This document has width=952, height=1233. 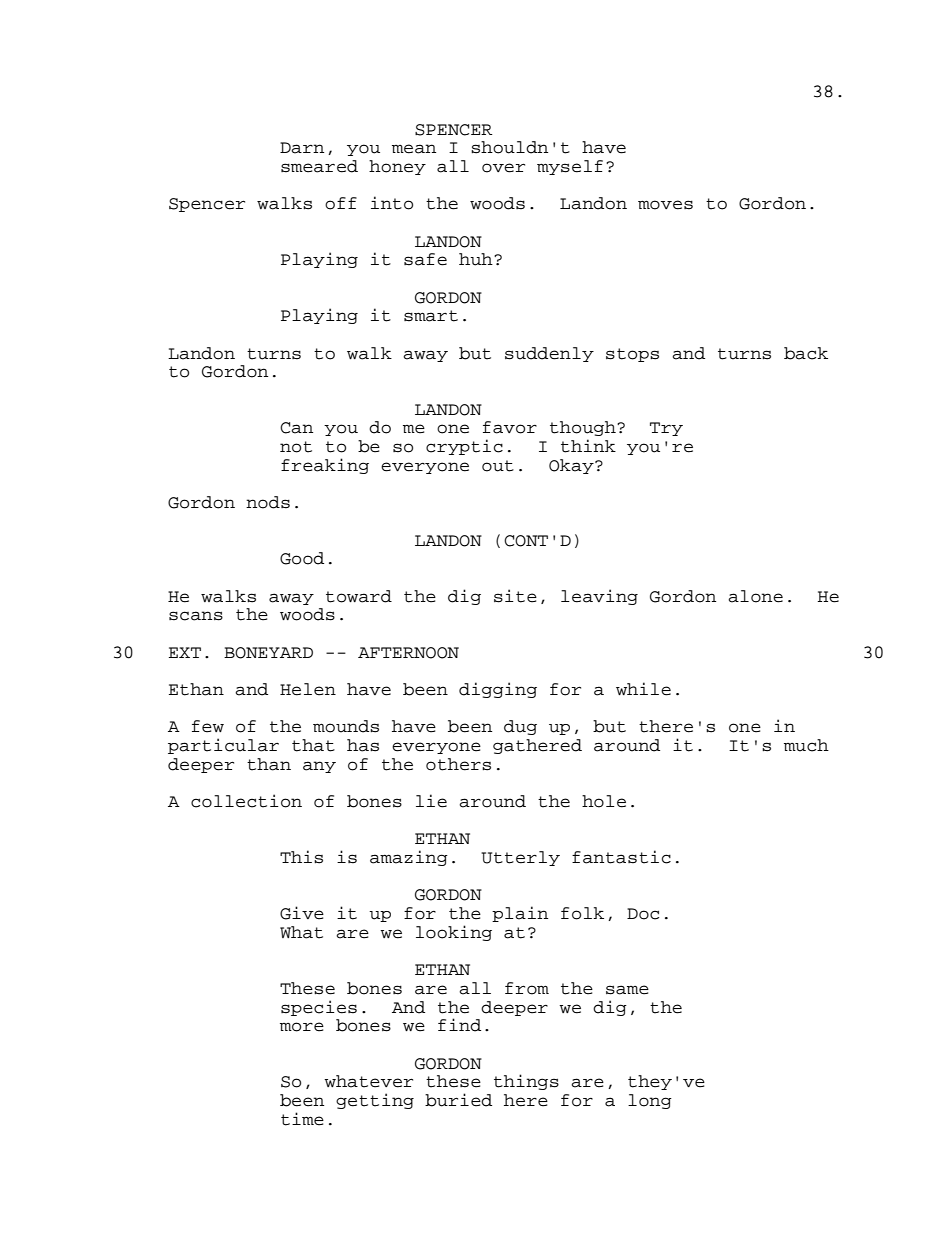 I want to click on collection, so click(x=246, y=801).
